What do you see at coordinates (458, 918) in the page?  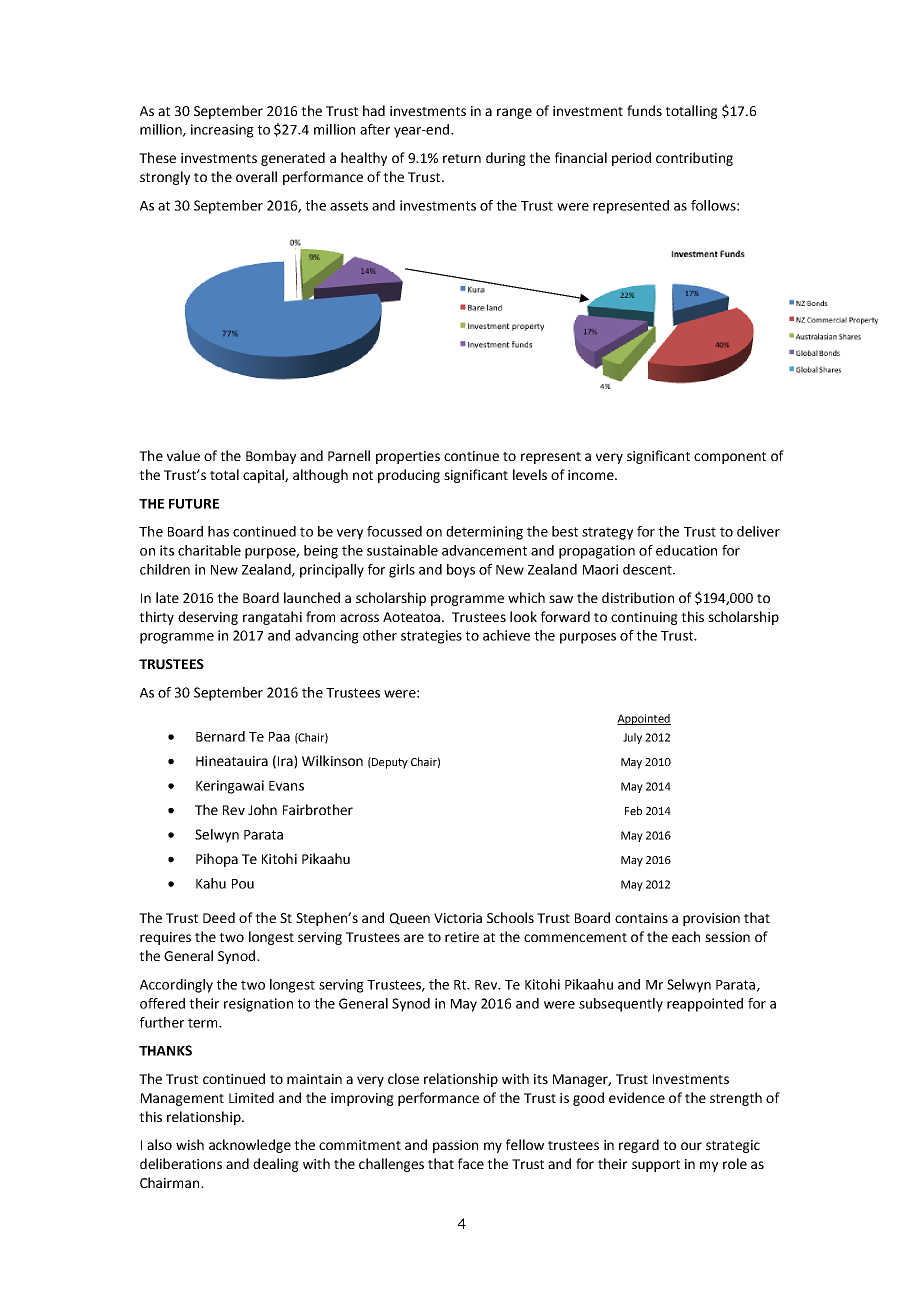 I see `Victoria` at bounding box center [458, 918].
